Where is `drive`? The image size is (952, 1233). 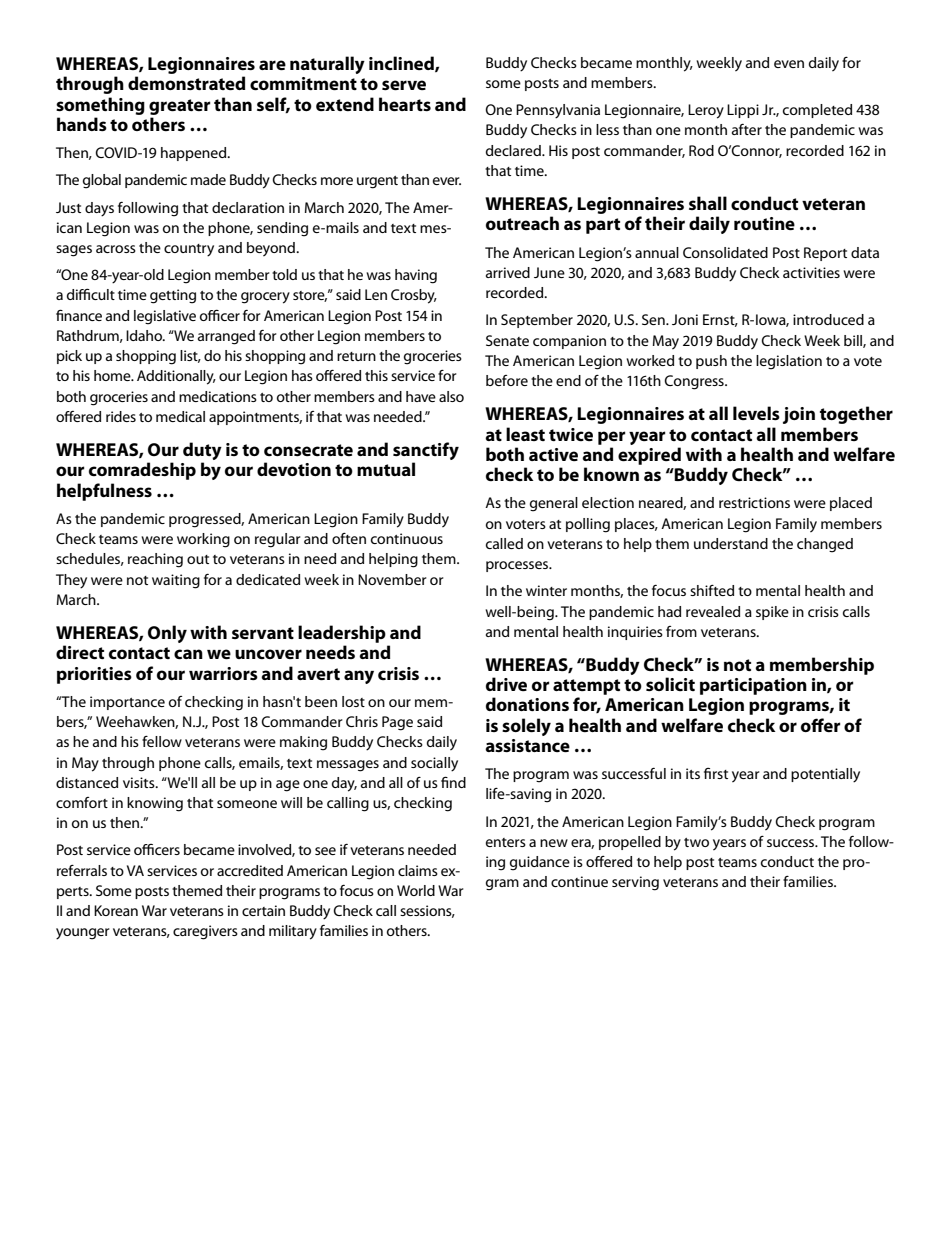 drive is located at coordinates (506, 684).
